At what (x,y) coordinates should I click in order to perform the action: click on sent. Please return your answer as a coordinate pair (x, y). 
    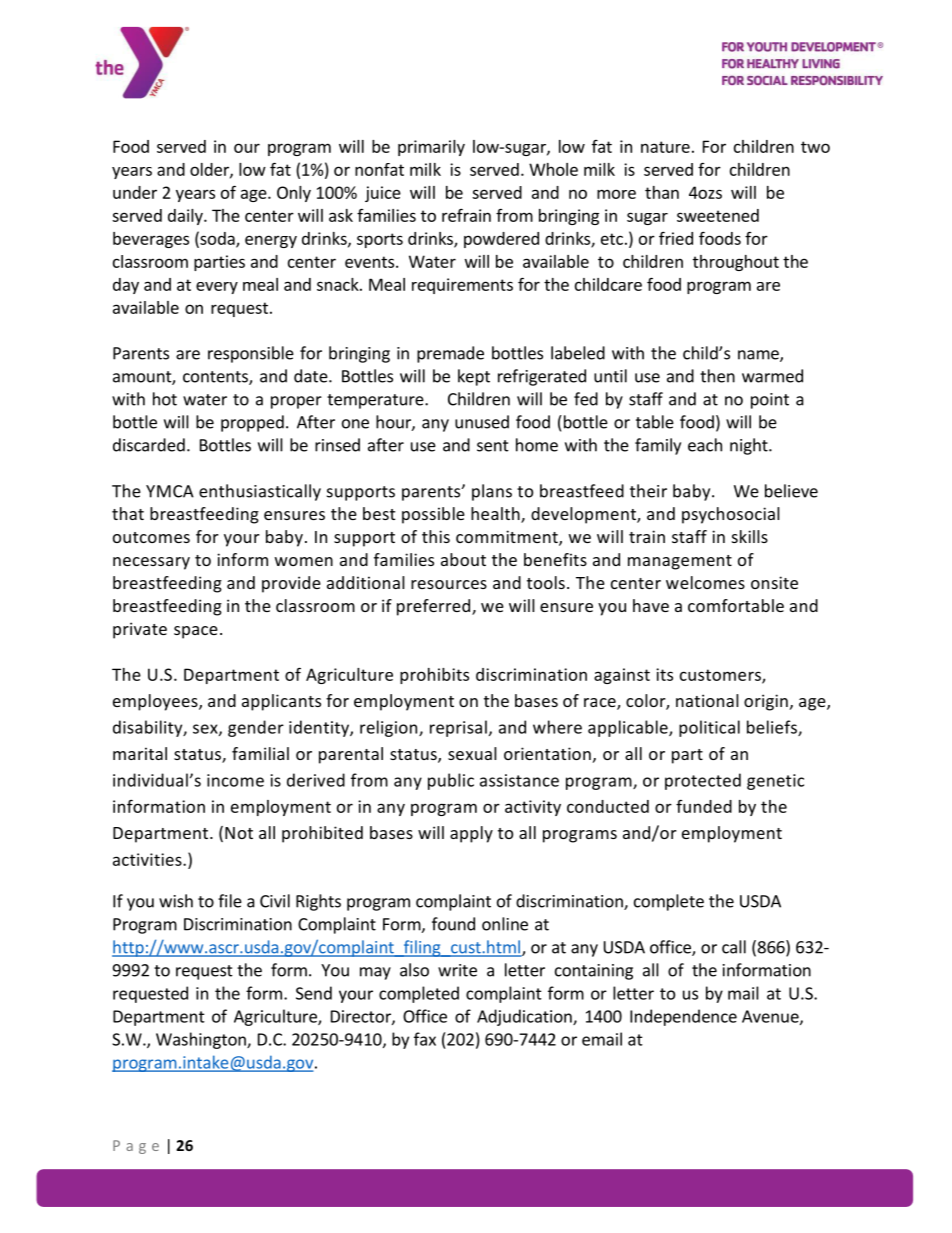
    Looking at the image, I should click on (493, 446).
